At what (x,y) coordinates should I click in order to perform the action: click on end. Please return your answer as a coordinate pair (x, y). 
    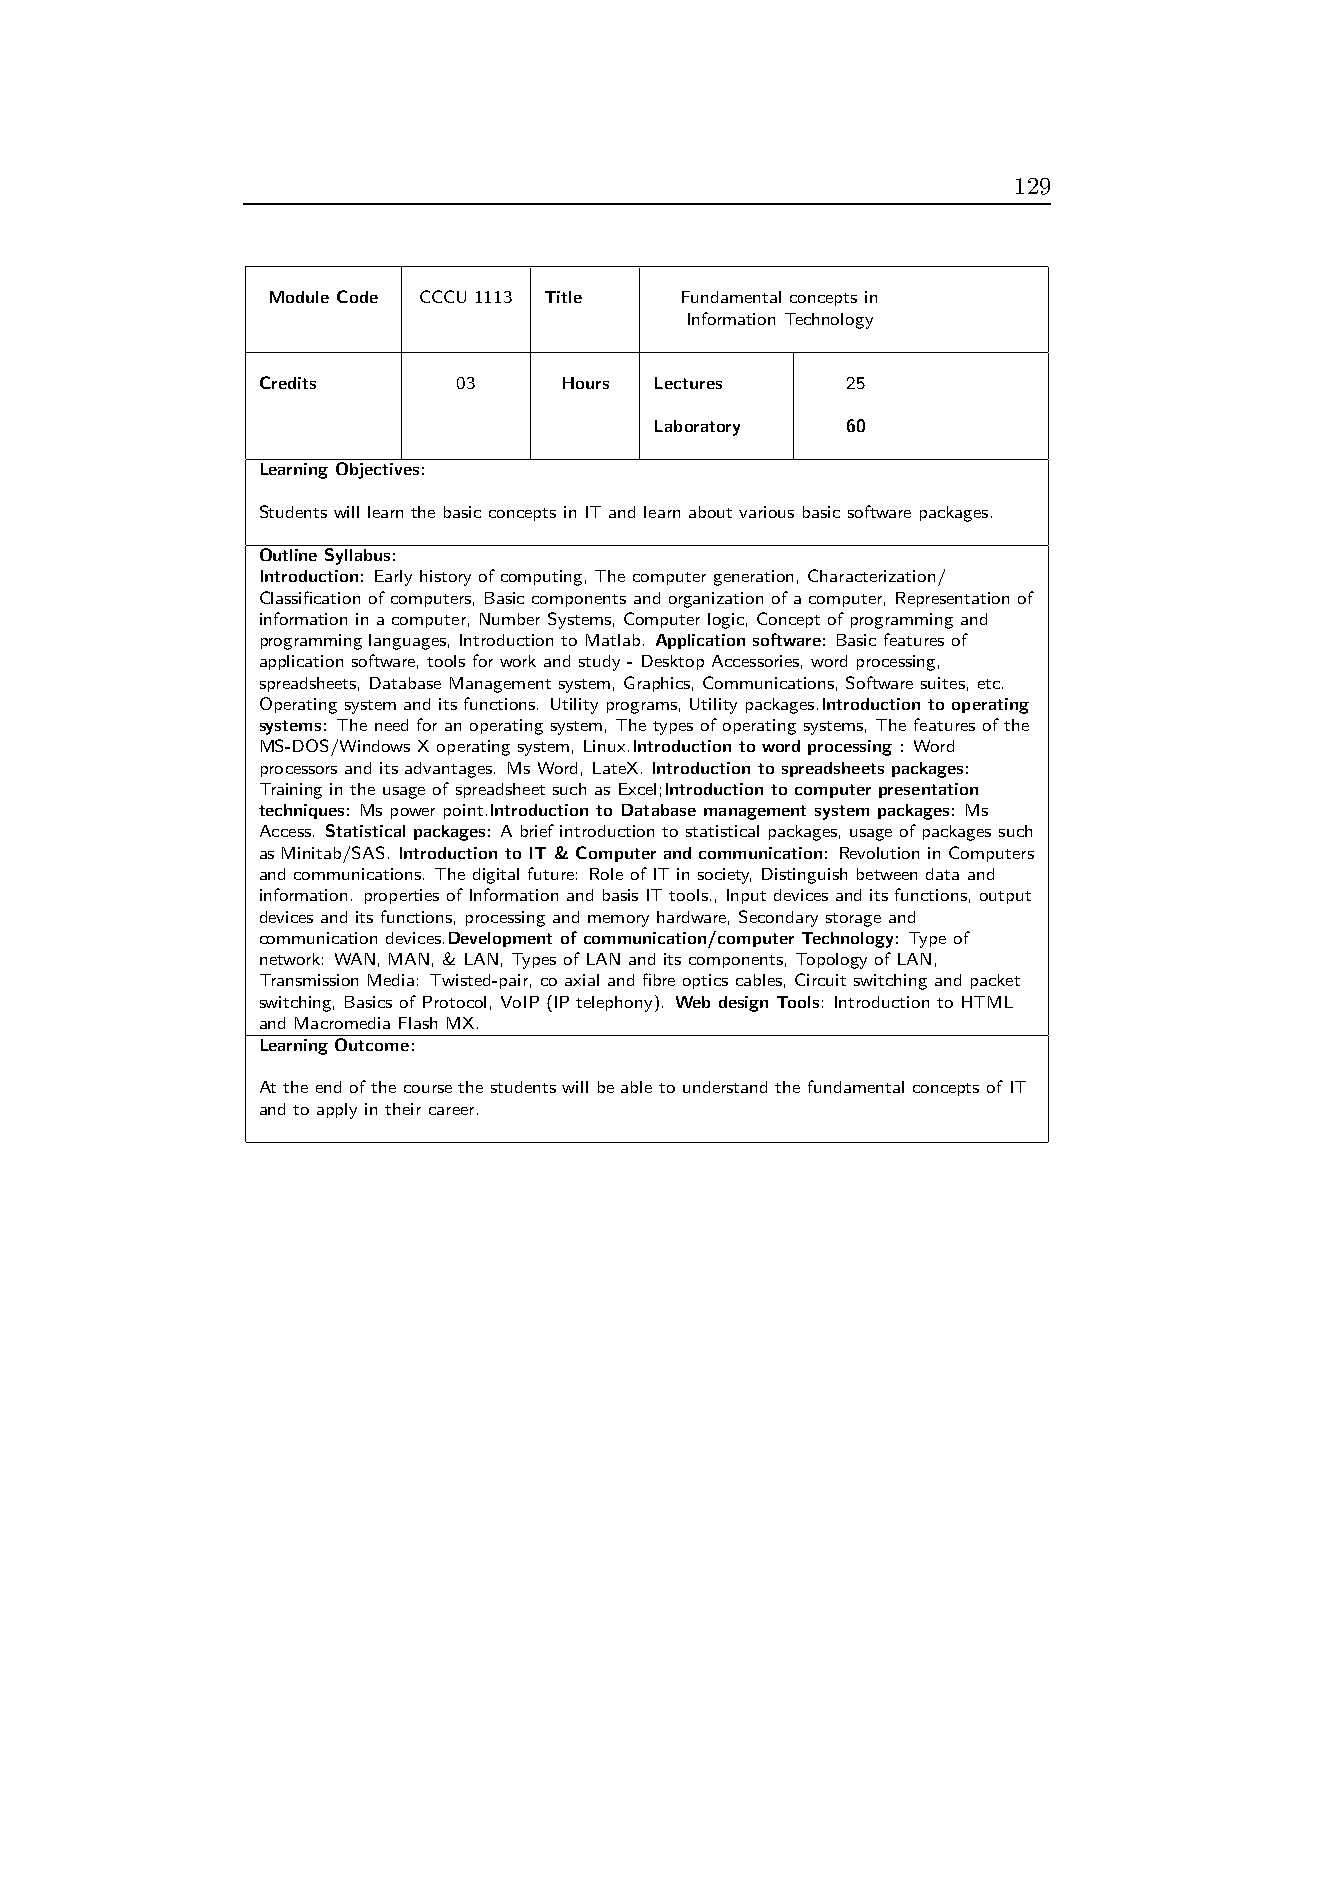
    Looking at the image, I should click on (328, 1087).
